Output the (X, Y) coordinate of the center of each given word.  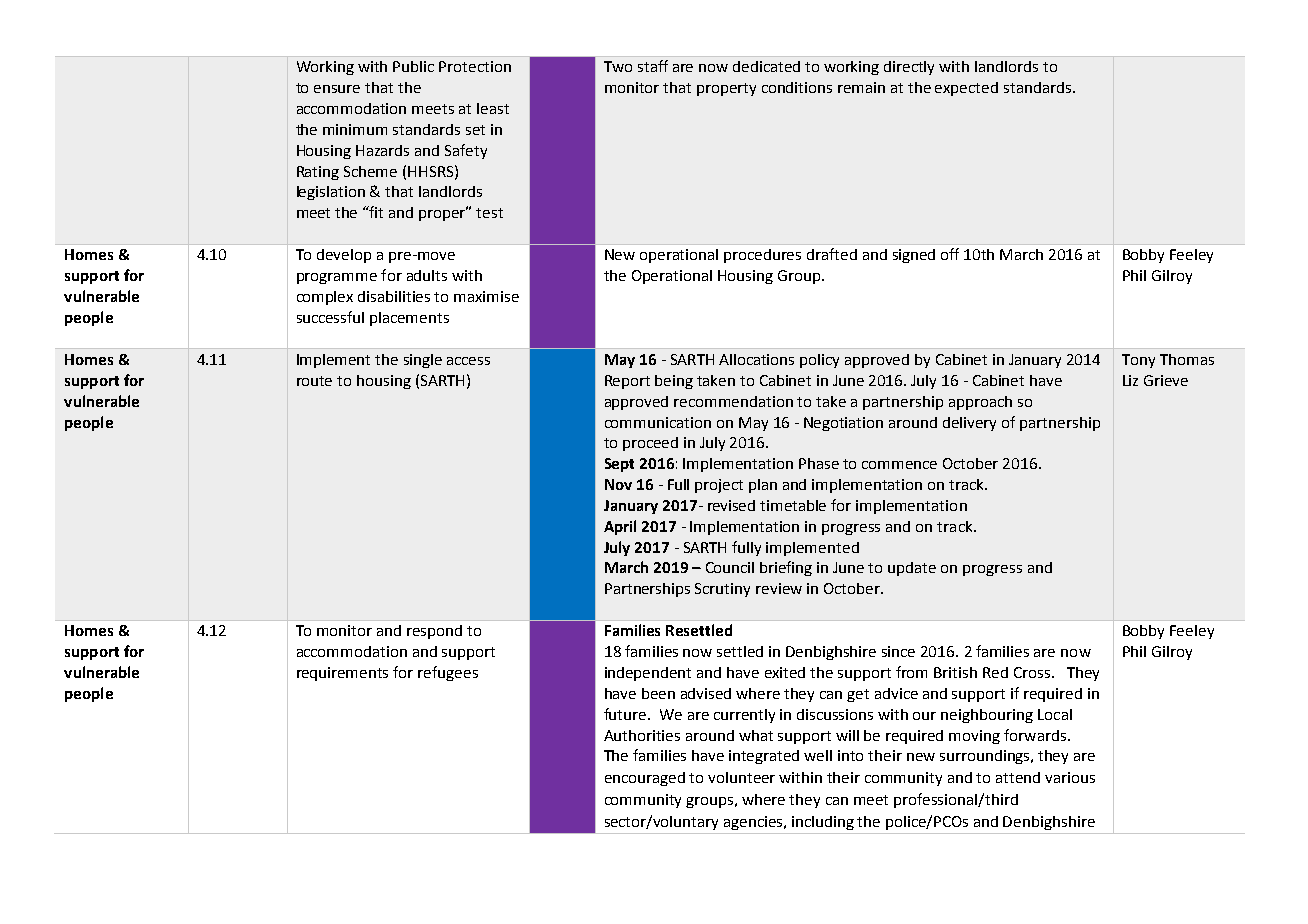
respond (434, 632)
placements (409, 319)
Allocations (756, 359)
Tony (1138, 361)
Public (413, 66)
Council (730, 567)
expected (966, 89)
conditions (797, 87)
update (912, 569)
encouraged (645, 779)
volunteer (741, 777)
